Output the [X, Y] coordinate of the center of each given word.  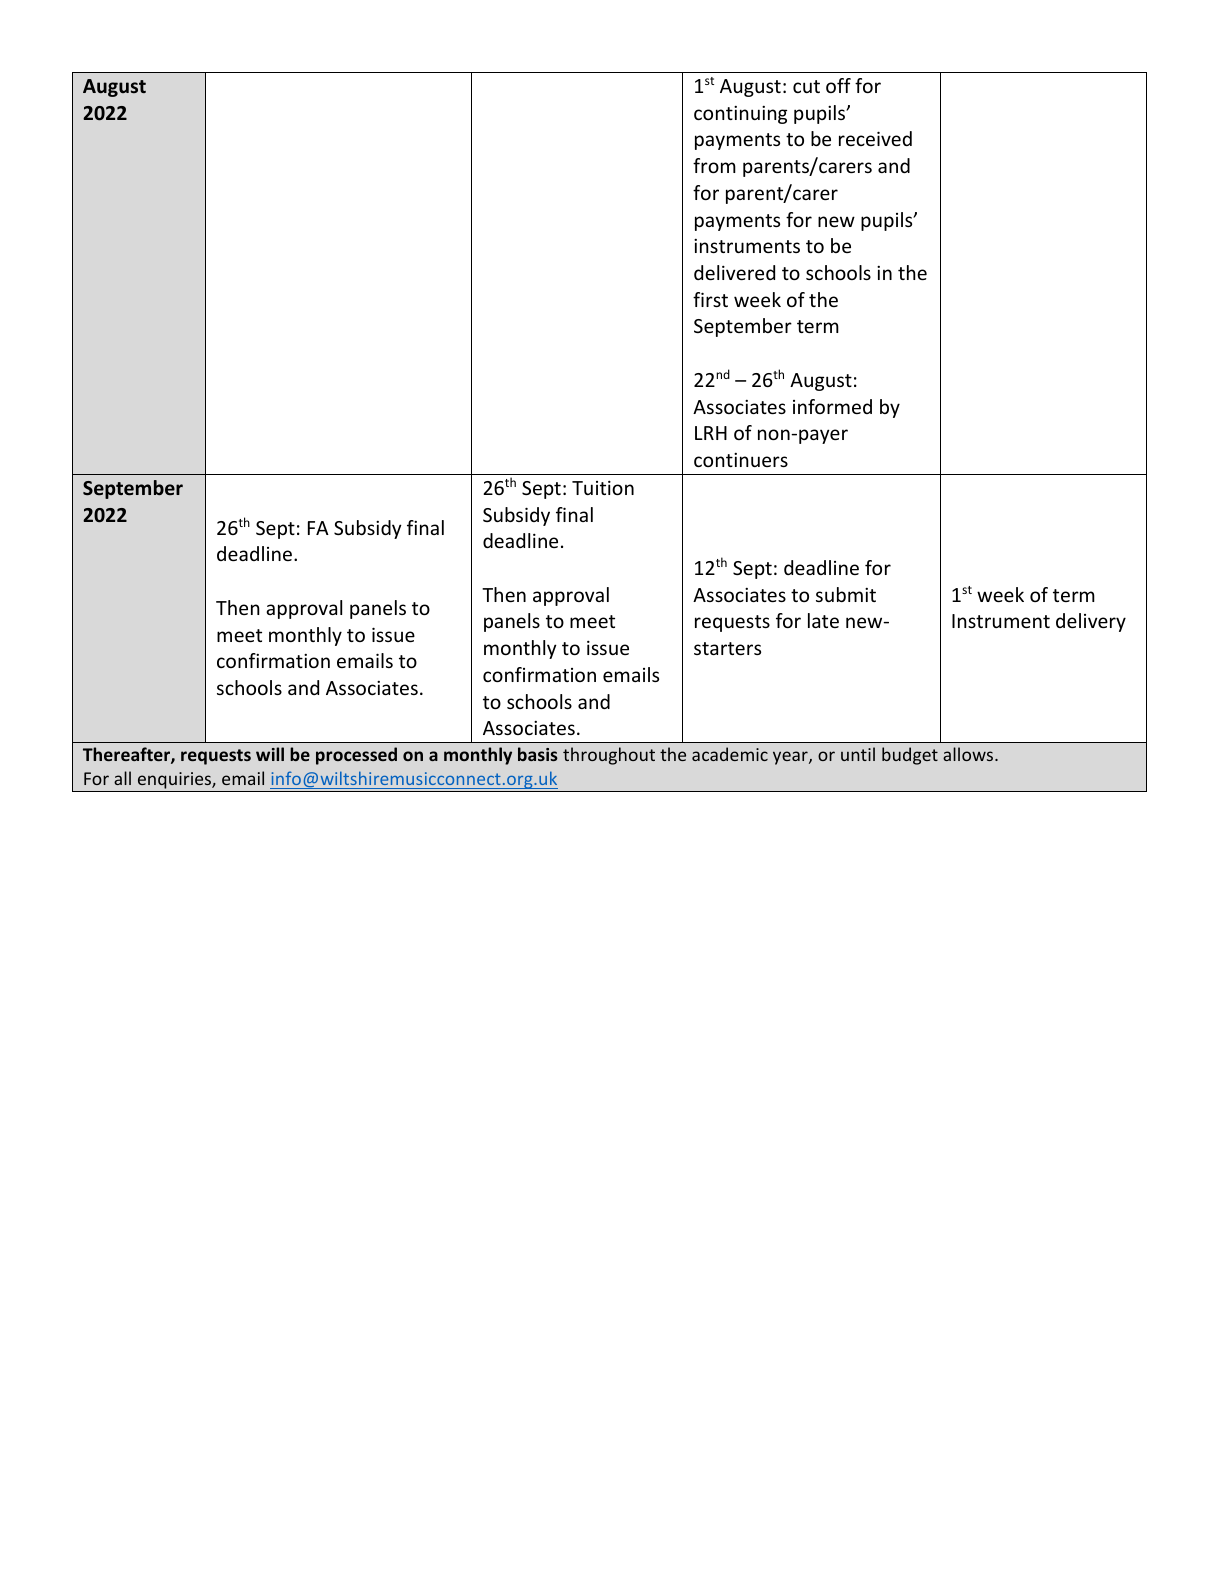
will [270, 754]
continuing [740, 115]
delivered [734, 272]
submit [846, 594]
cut [806, 86]
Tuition [603, 487]
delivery [1091, 622]
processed [356, 756]
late [823, 620]
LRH [711, 433]
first [710, 299]
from [714, 165]
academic [730, 754]
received [875, 138]
